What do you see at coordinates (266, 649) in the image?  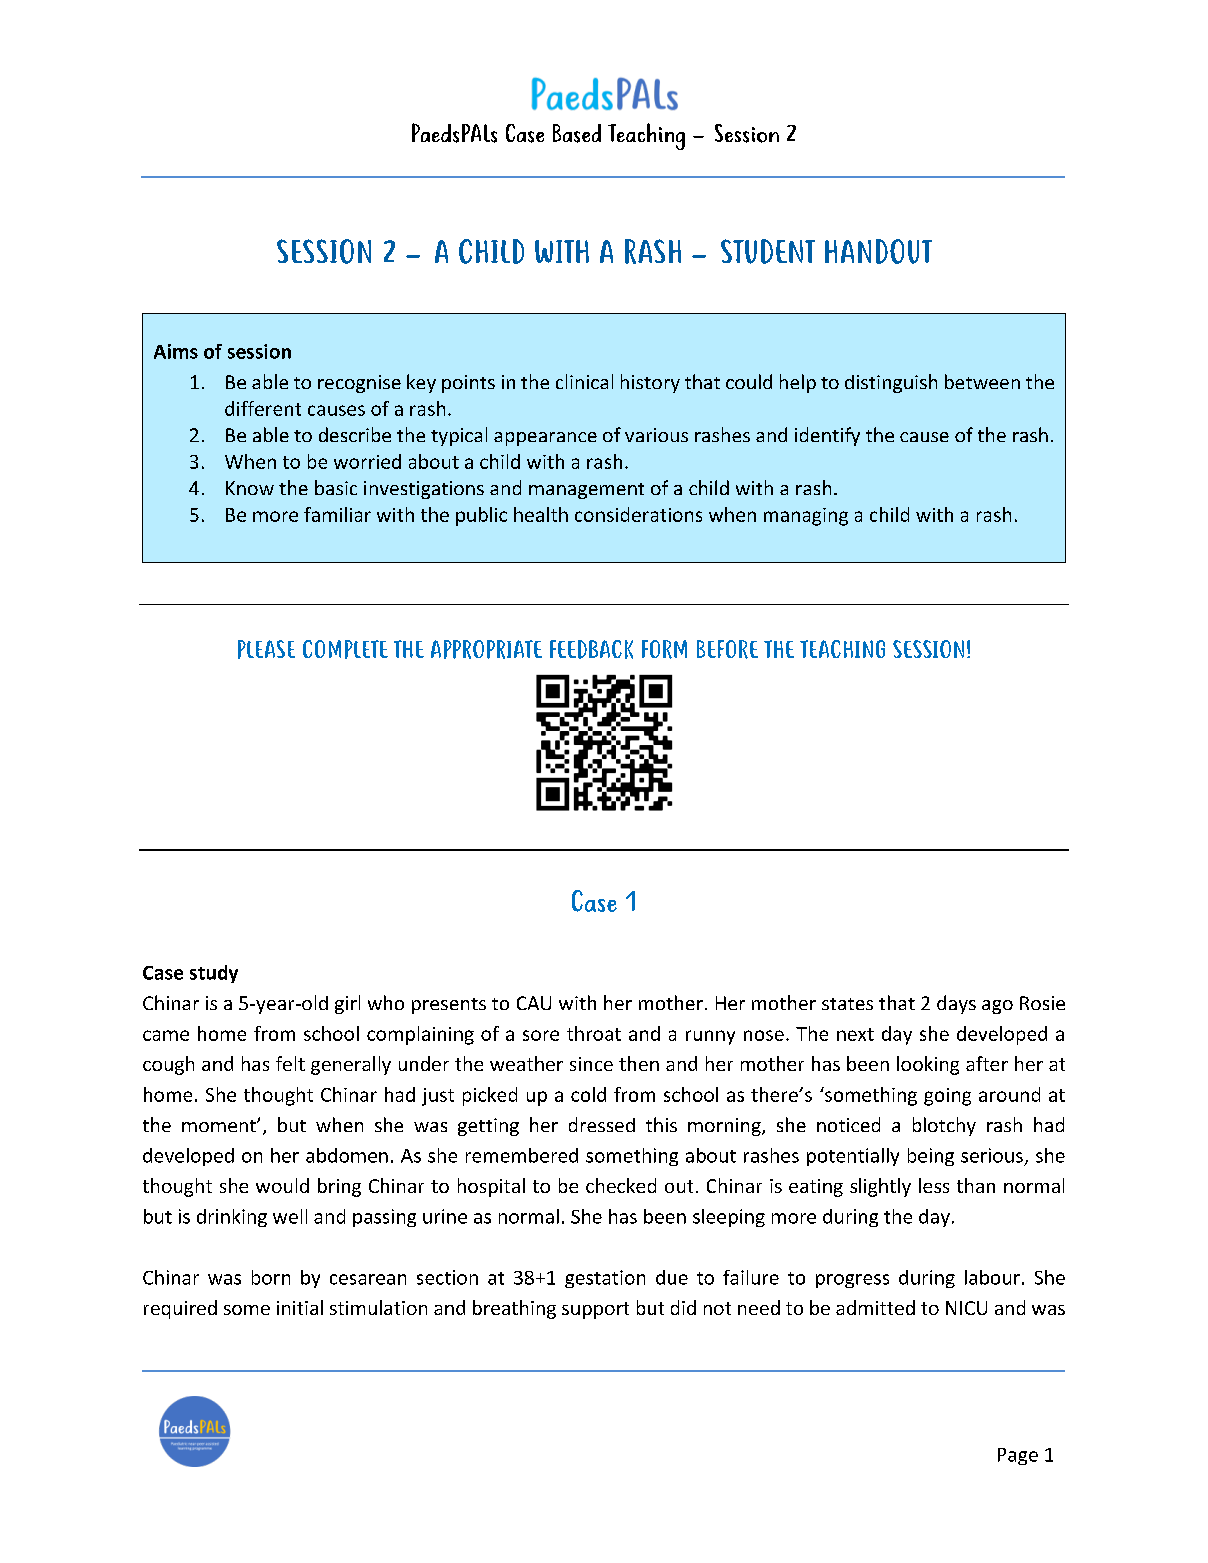 I see `PLEASE` at bounding box center [266, 649].
